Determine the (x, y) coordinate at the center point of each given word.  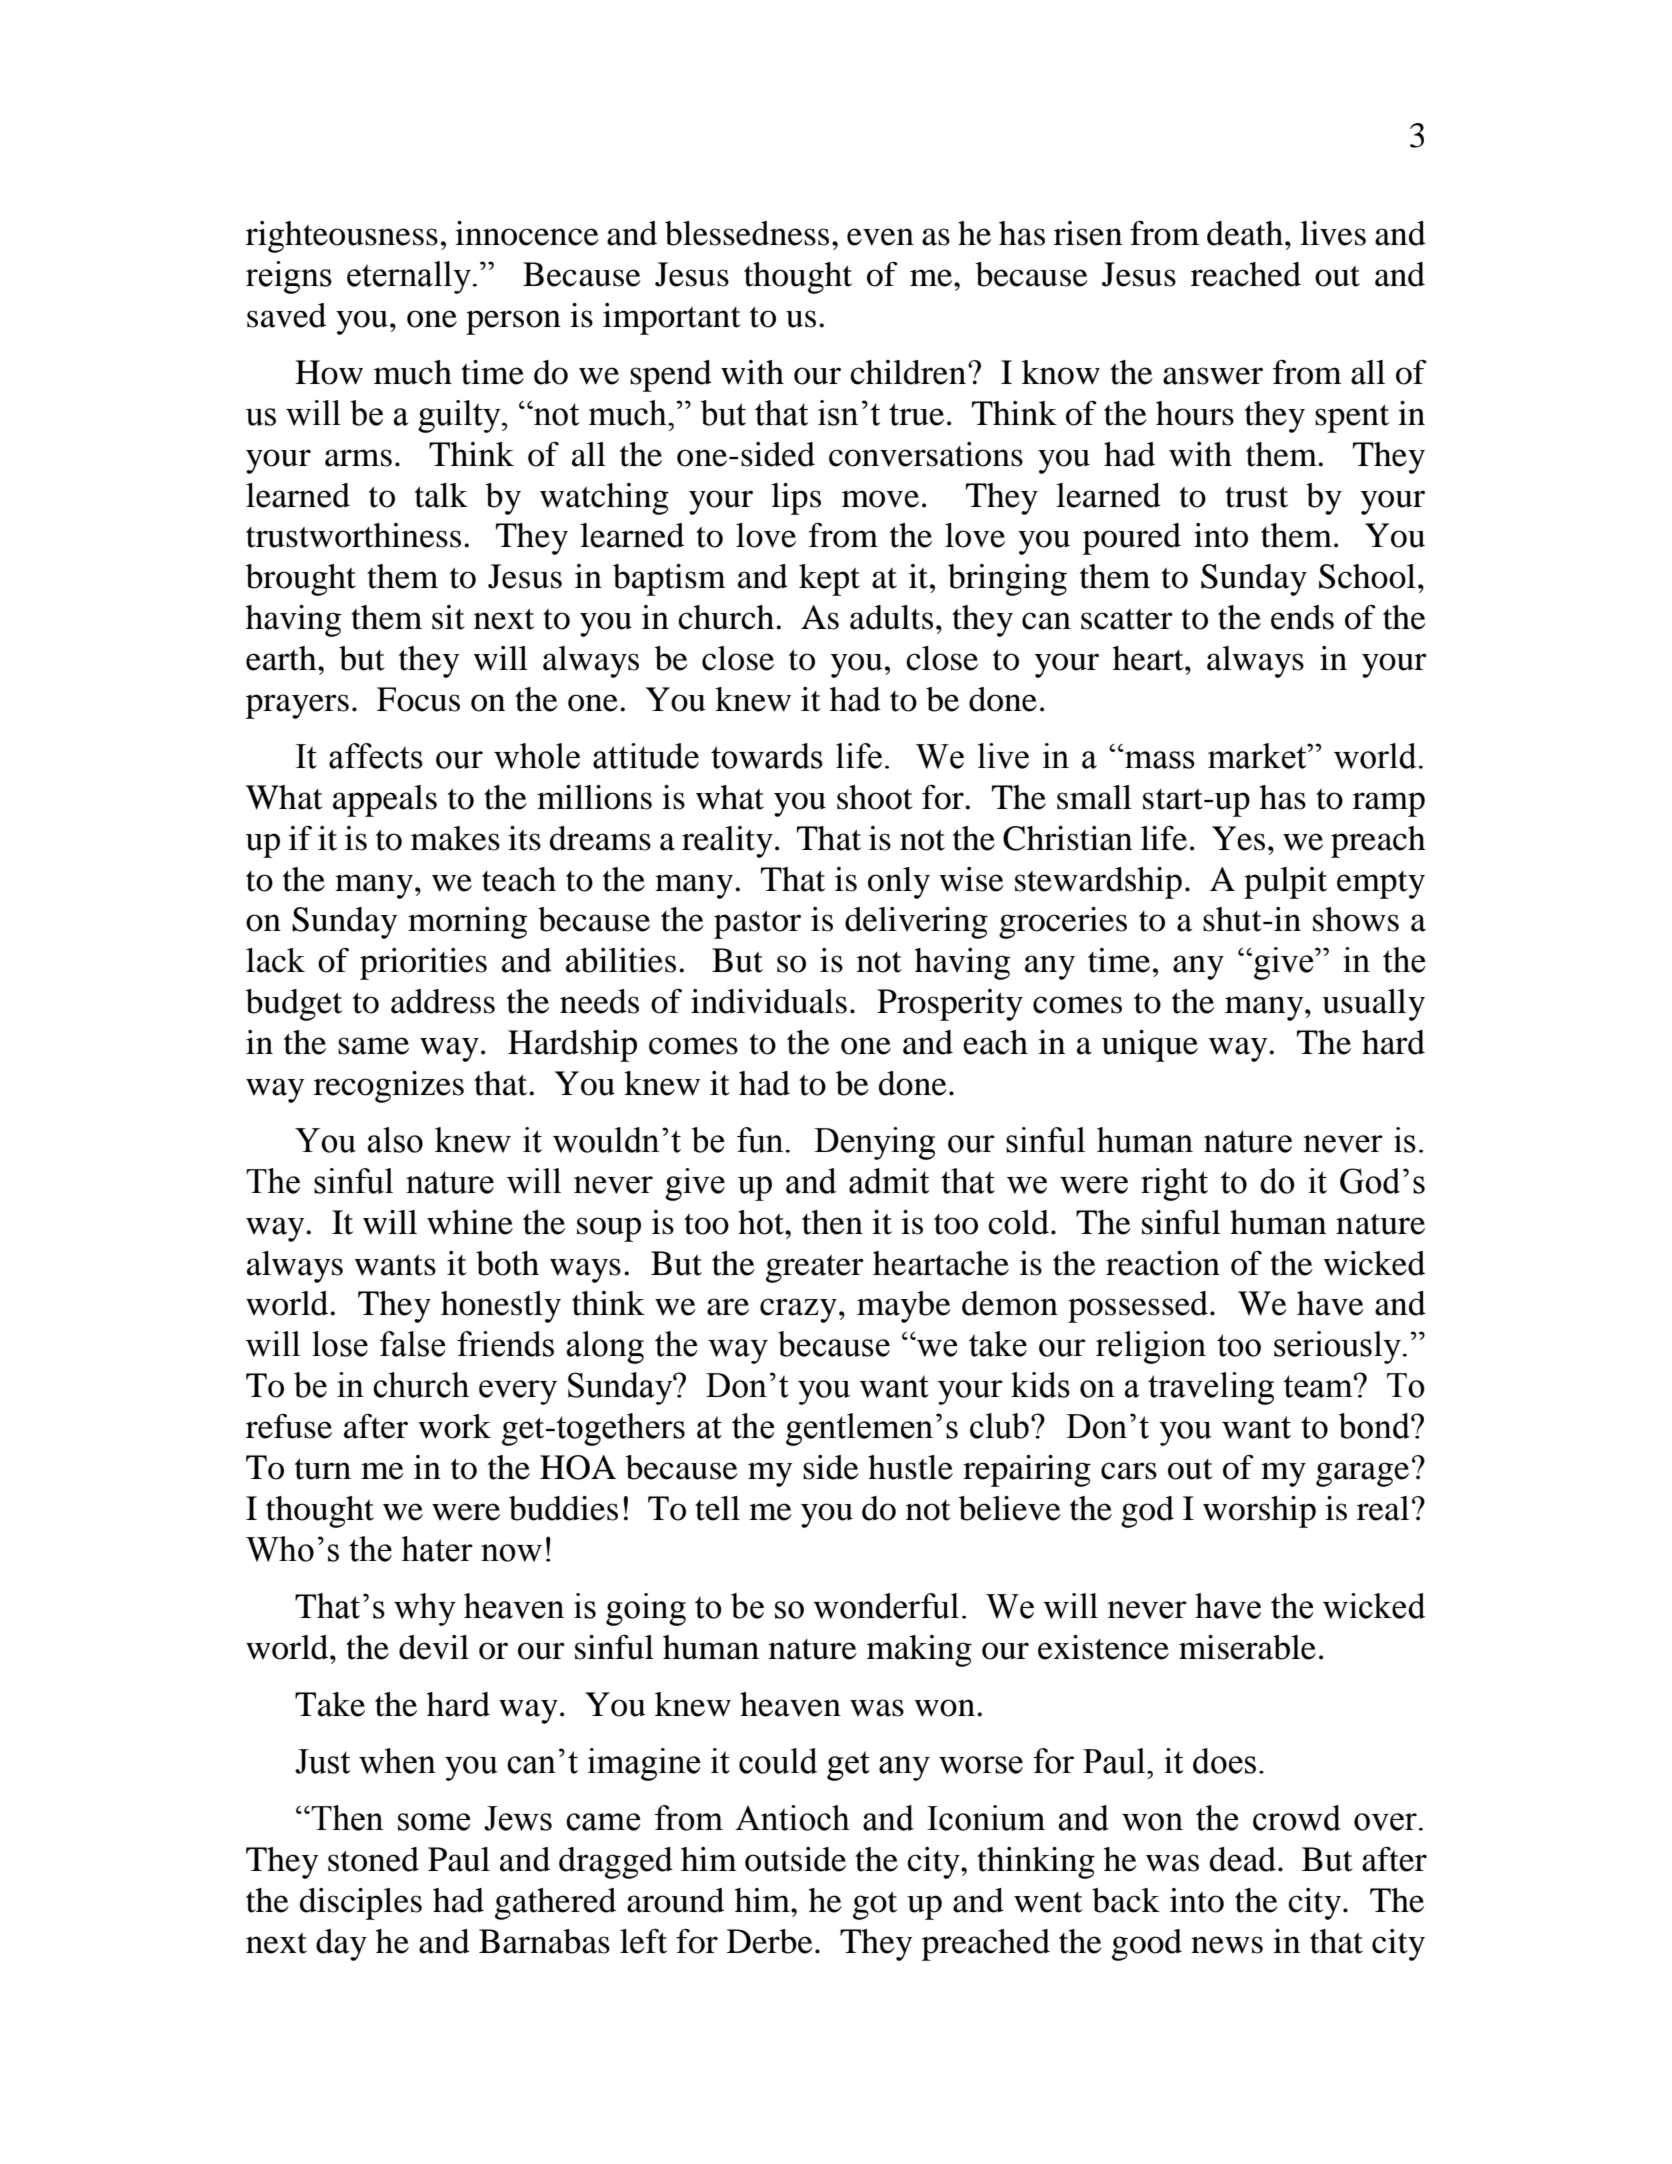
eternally (410, 277)
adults (891, 617)
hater (437, 1549)
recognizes (389, 1087)
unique (1150, 1046)
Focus (418, 699)
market (1258, 756)
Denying (874, 1143)
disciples (361, 1904)
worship (1259, 1512)
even (880, 237)
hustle (910, 1467)
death (1245, 233)
